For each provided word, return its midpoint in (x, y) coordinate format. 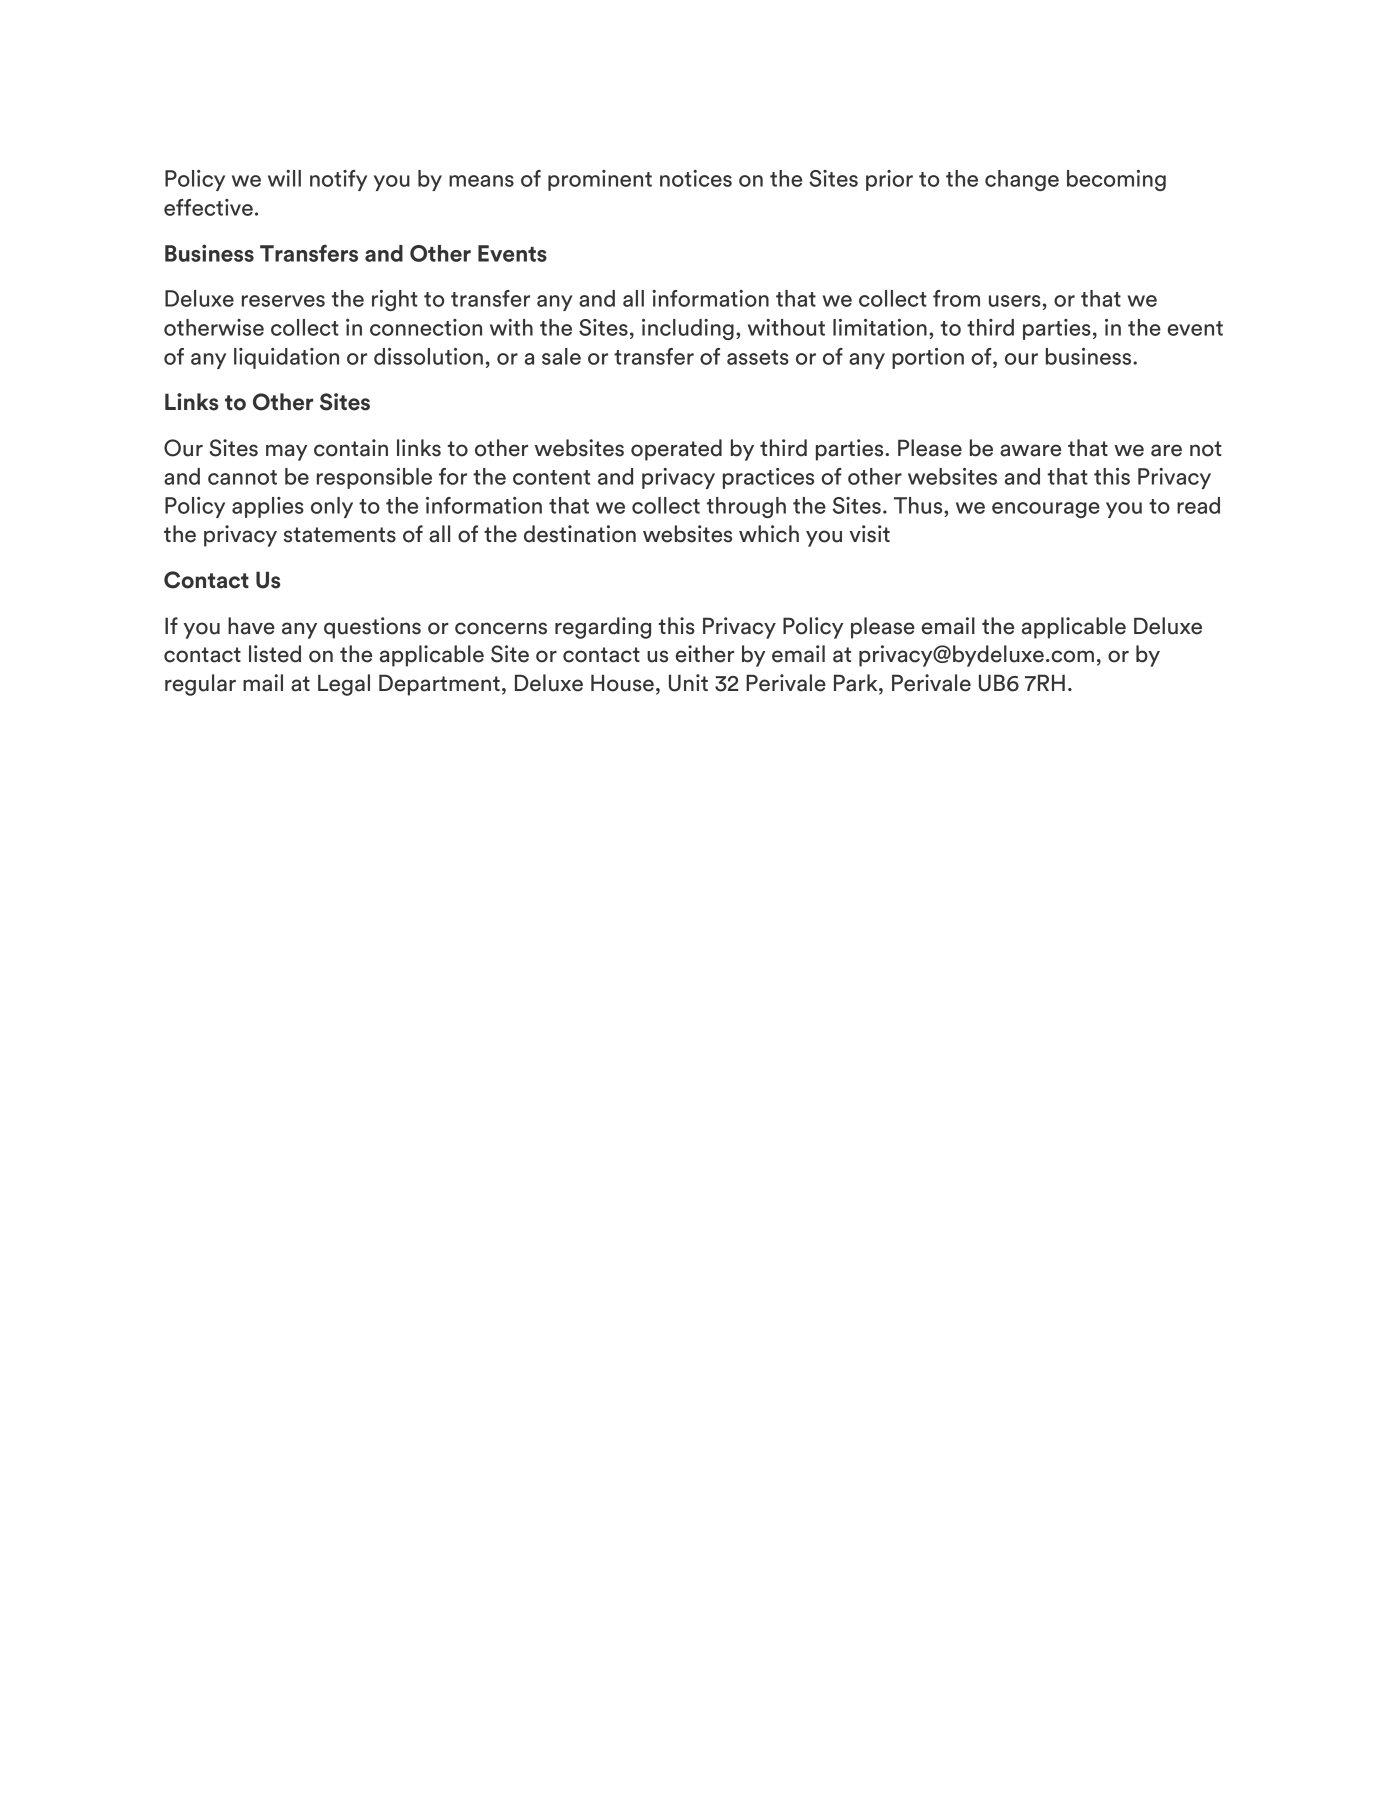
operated (676, 450)
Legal (344, 685)
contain (351, 448)
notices (696, 178)
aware (1030, 450)
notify (338, 180)
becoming (1116, 180)
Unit (688, 683)
